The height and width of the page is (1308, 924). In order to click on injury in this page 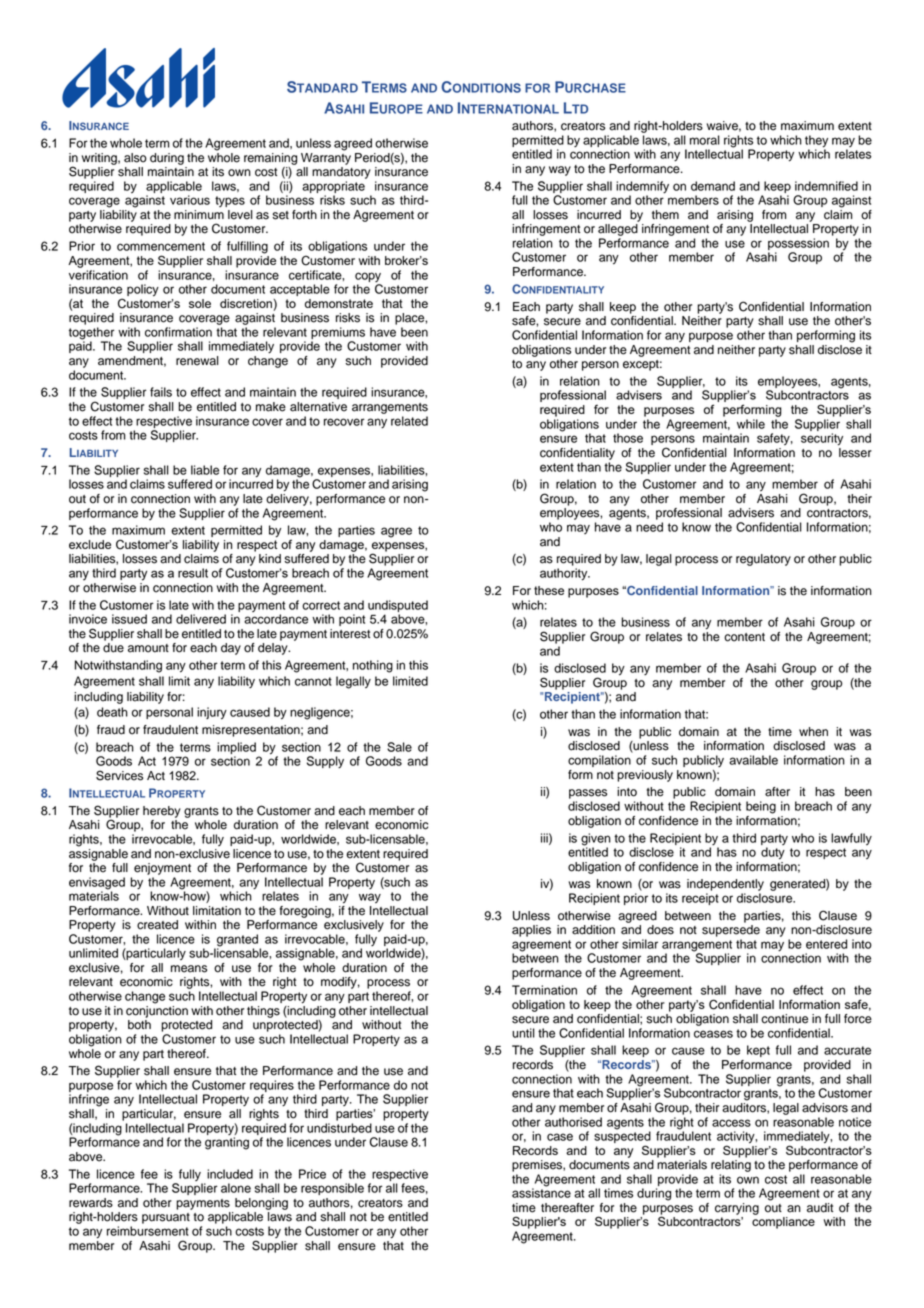, I will do `click(212, 713)`.
